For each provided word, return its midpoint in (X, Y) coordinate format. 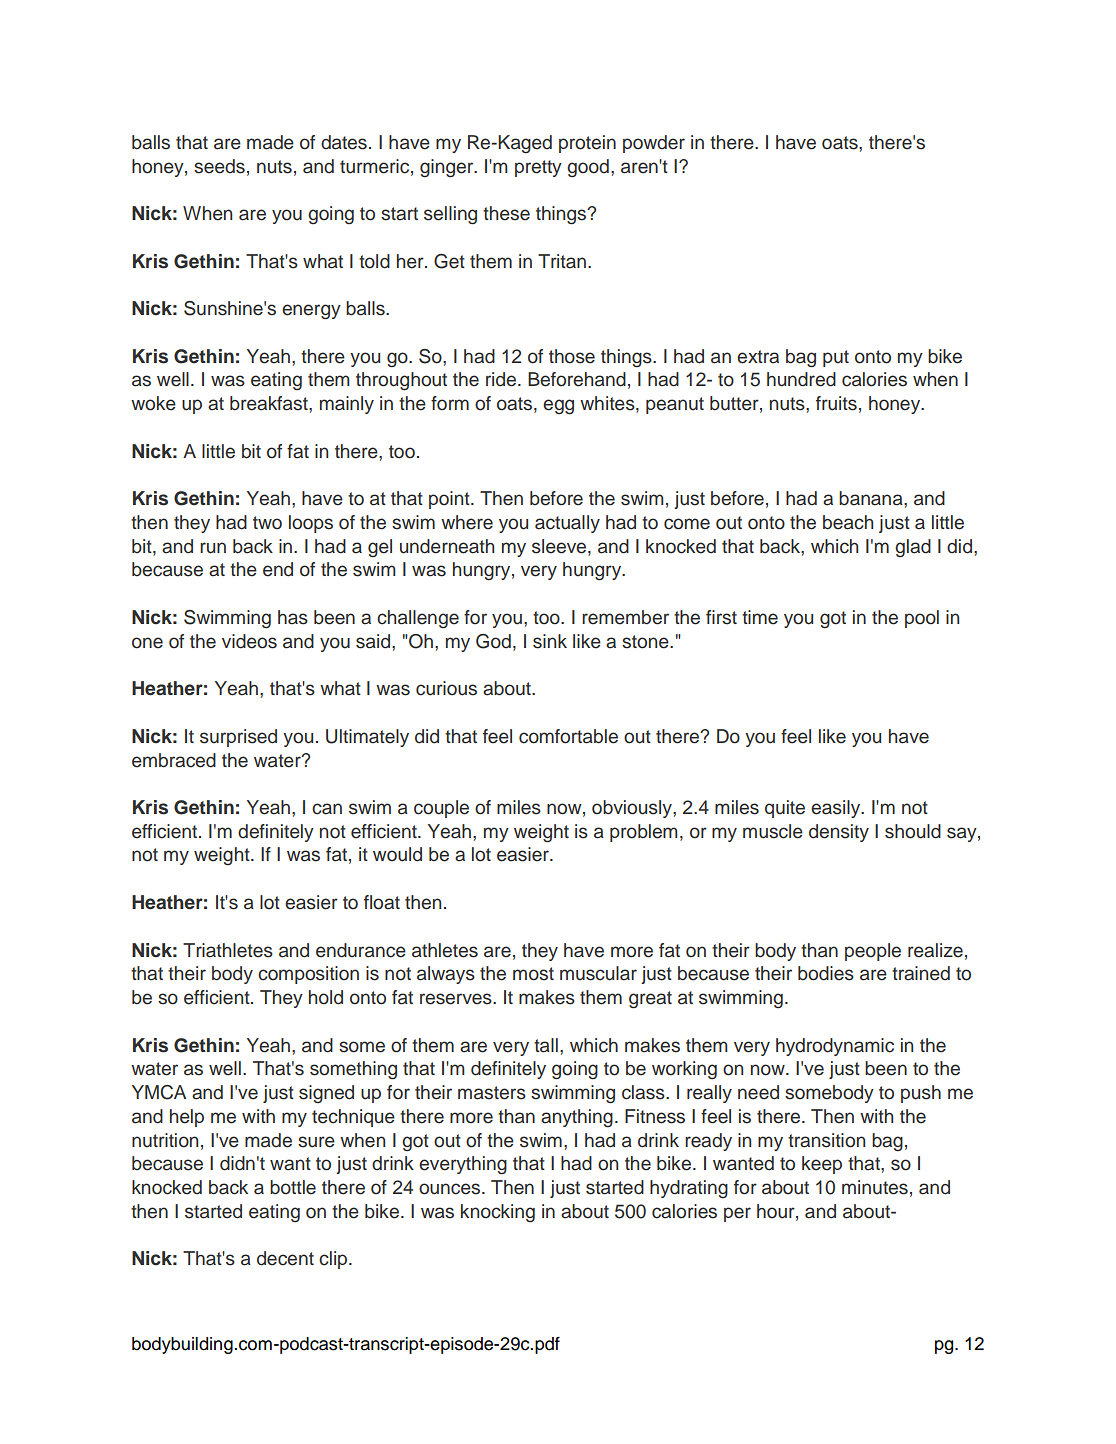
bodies (826, 973)
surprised (238, 738)
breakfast (270, 403)
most (533, 974)
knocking (498, 1213)
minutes (875, 1187)
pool (922, 619)
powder (654, 144)
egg (558, 407)
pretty (538, 168)
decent (285, 1258)
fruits (836, 403)
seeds (219, 166)
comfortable (568, 736)
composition (308, 975)
